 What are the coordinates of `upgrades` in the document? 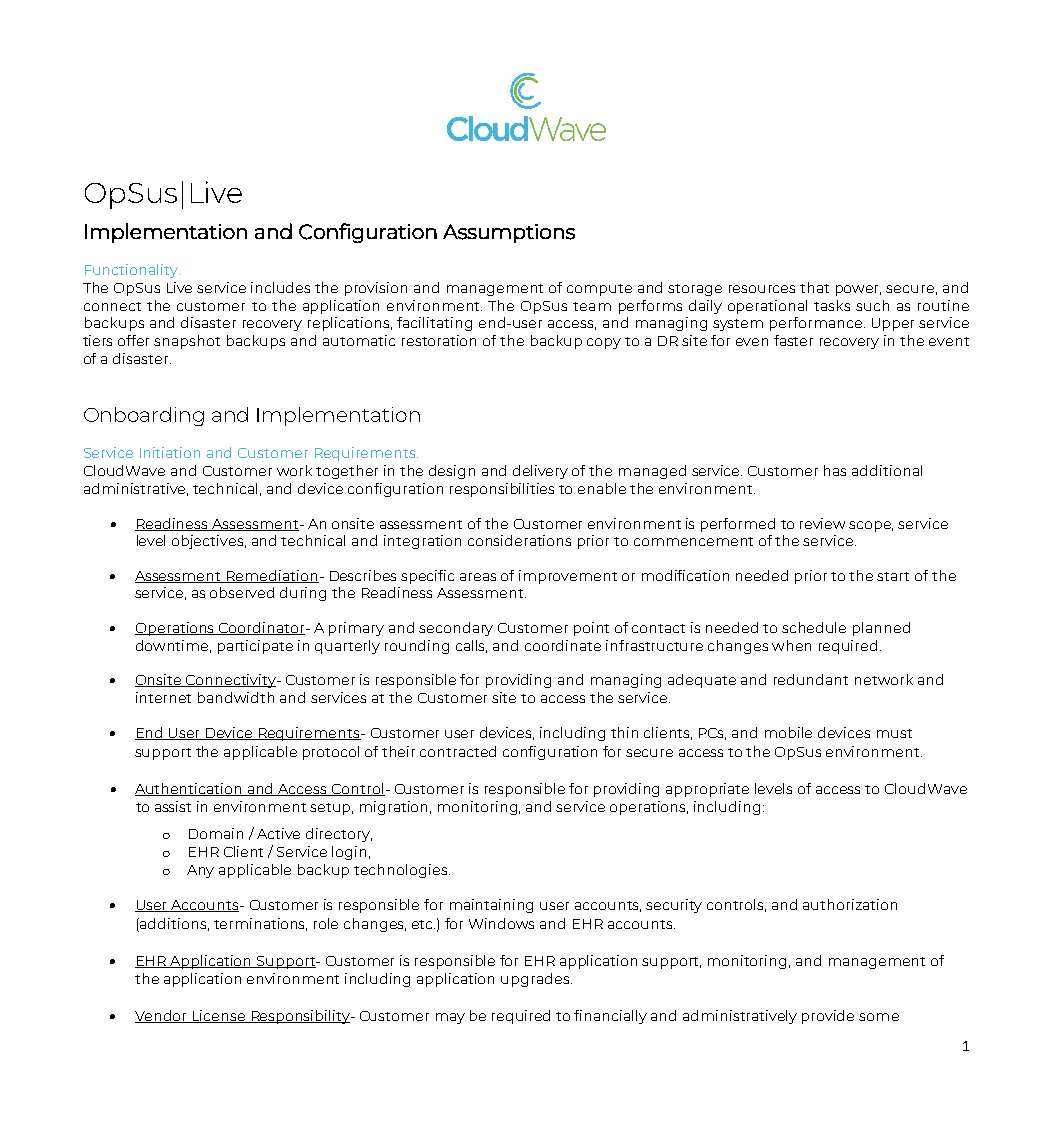 It's located at (536, 980).
